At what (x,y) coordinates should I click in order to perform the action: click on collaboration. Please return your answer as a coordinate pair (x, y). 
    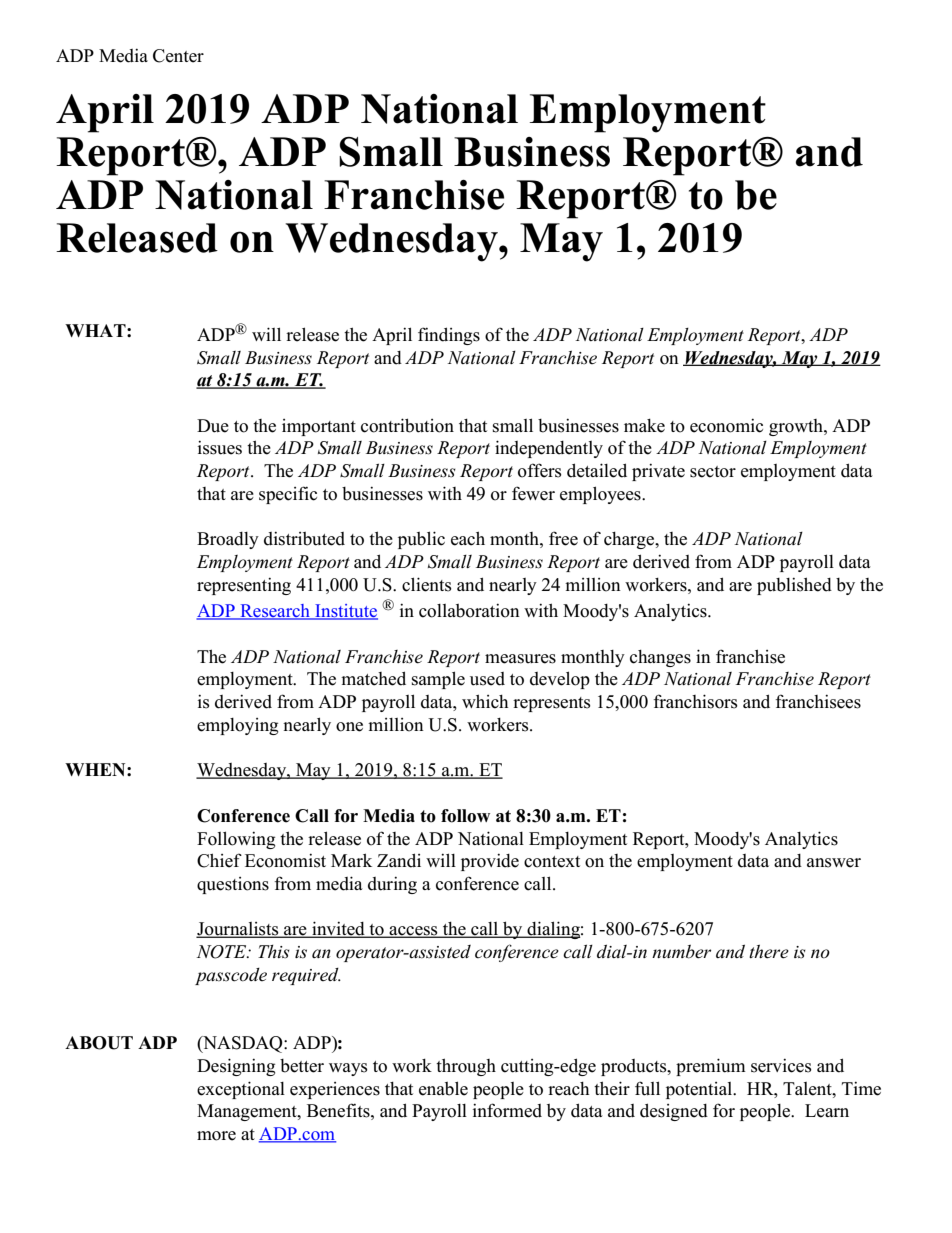
    Looking at the image, I should click on (469, 610).
